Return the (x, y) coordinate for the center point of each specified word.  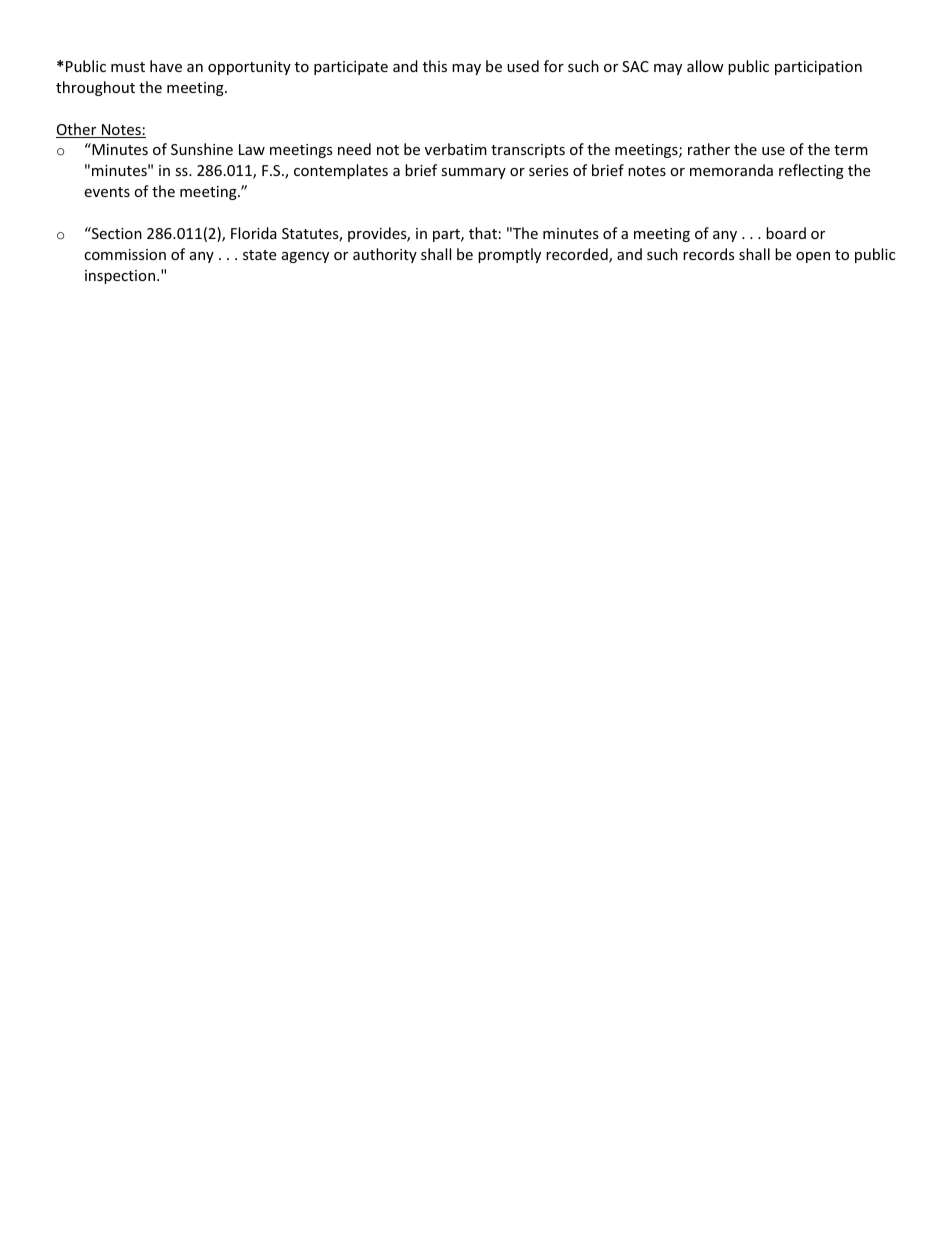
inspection (121, 277)
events (107, 192)
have (166, 66)
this (435, 66)
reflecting (811, 171)
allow (705, 66)
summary (473, 173)
